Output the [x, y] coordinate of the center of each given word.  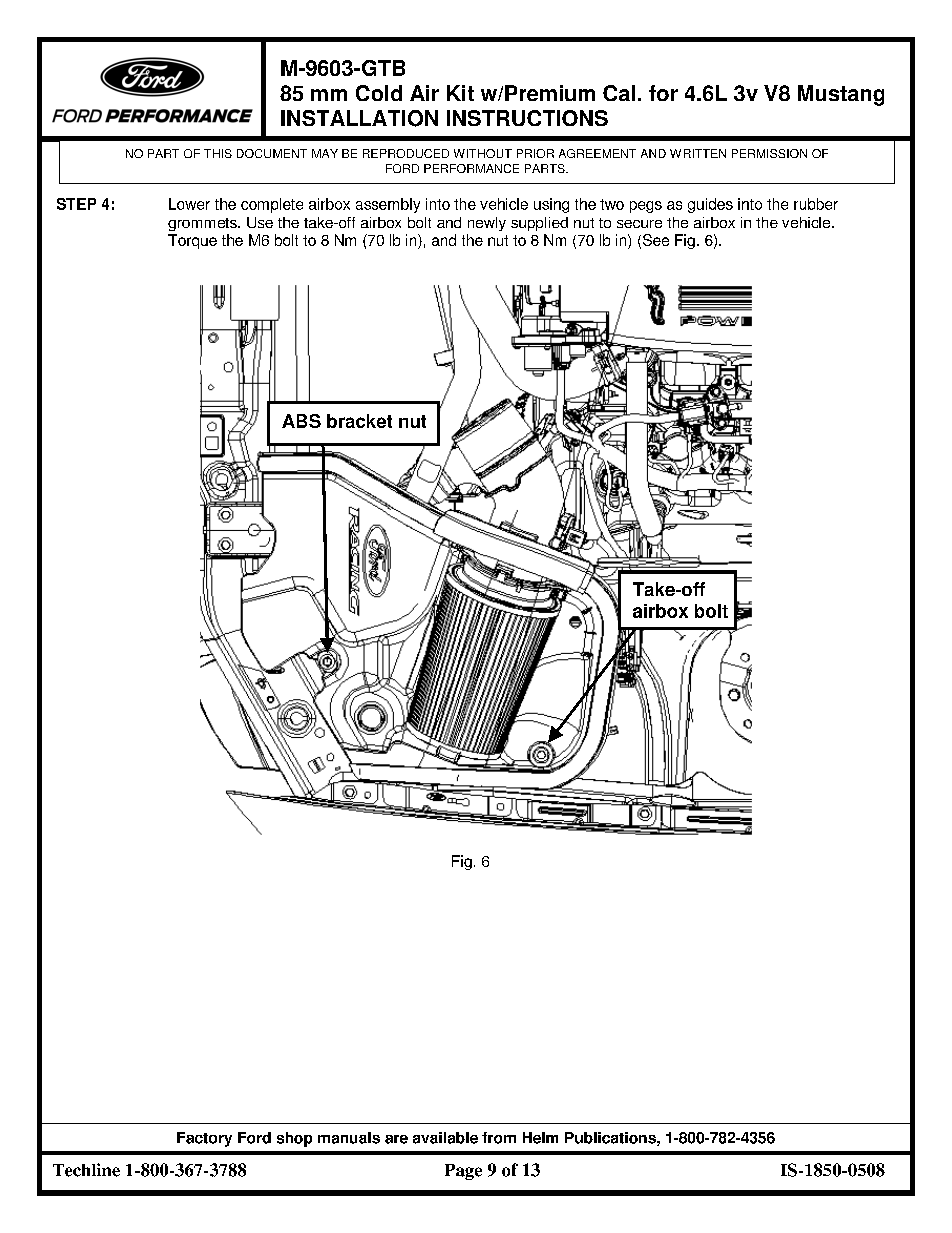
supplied [539, 224]
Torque [192, 241]
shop [294, 1139]
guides [710, 205]
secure [639, 224]
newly [487, 224]
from [499, 1138]
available [445, 1138]
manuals [349, 1138]
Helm [540, 1138]
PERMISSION [769, 153]
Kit [460, 93]
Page [463, 1172]
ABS [301, 421]
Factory [204, 1139]
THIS [218, 153]
